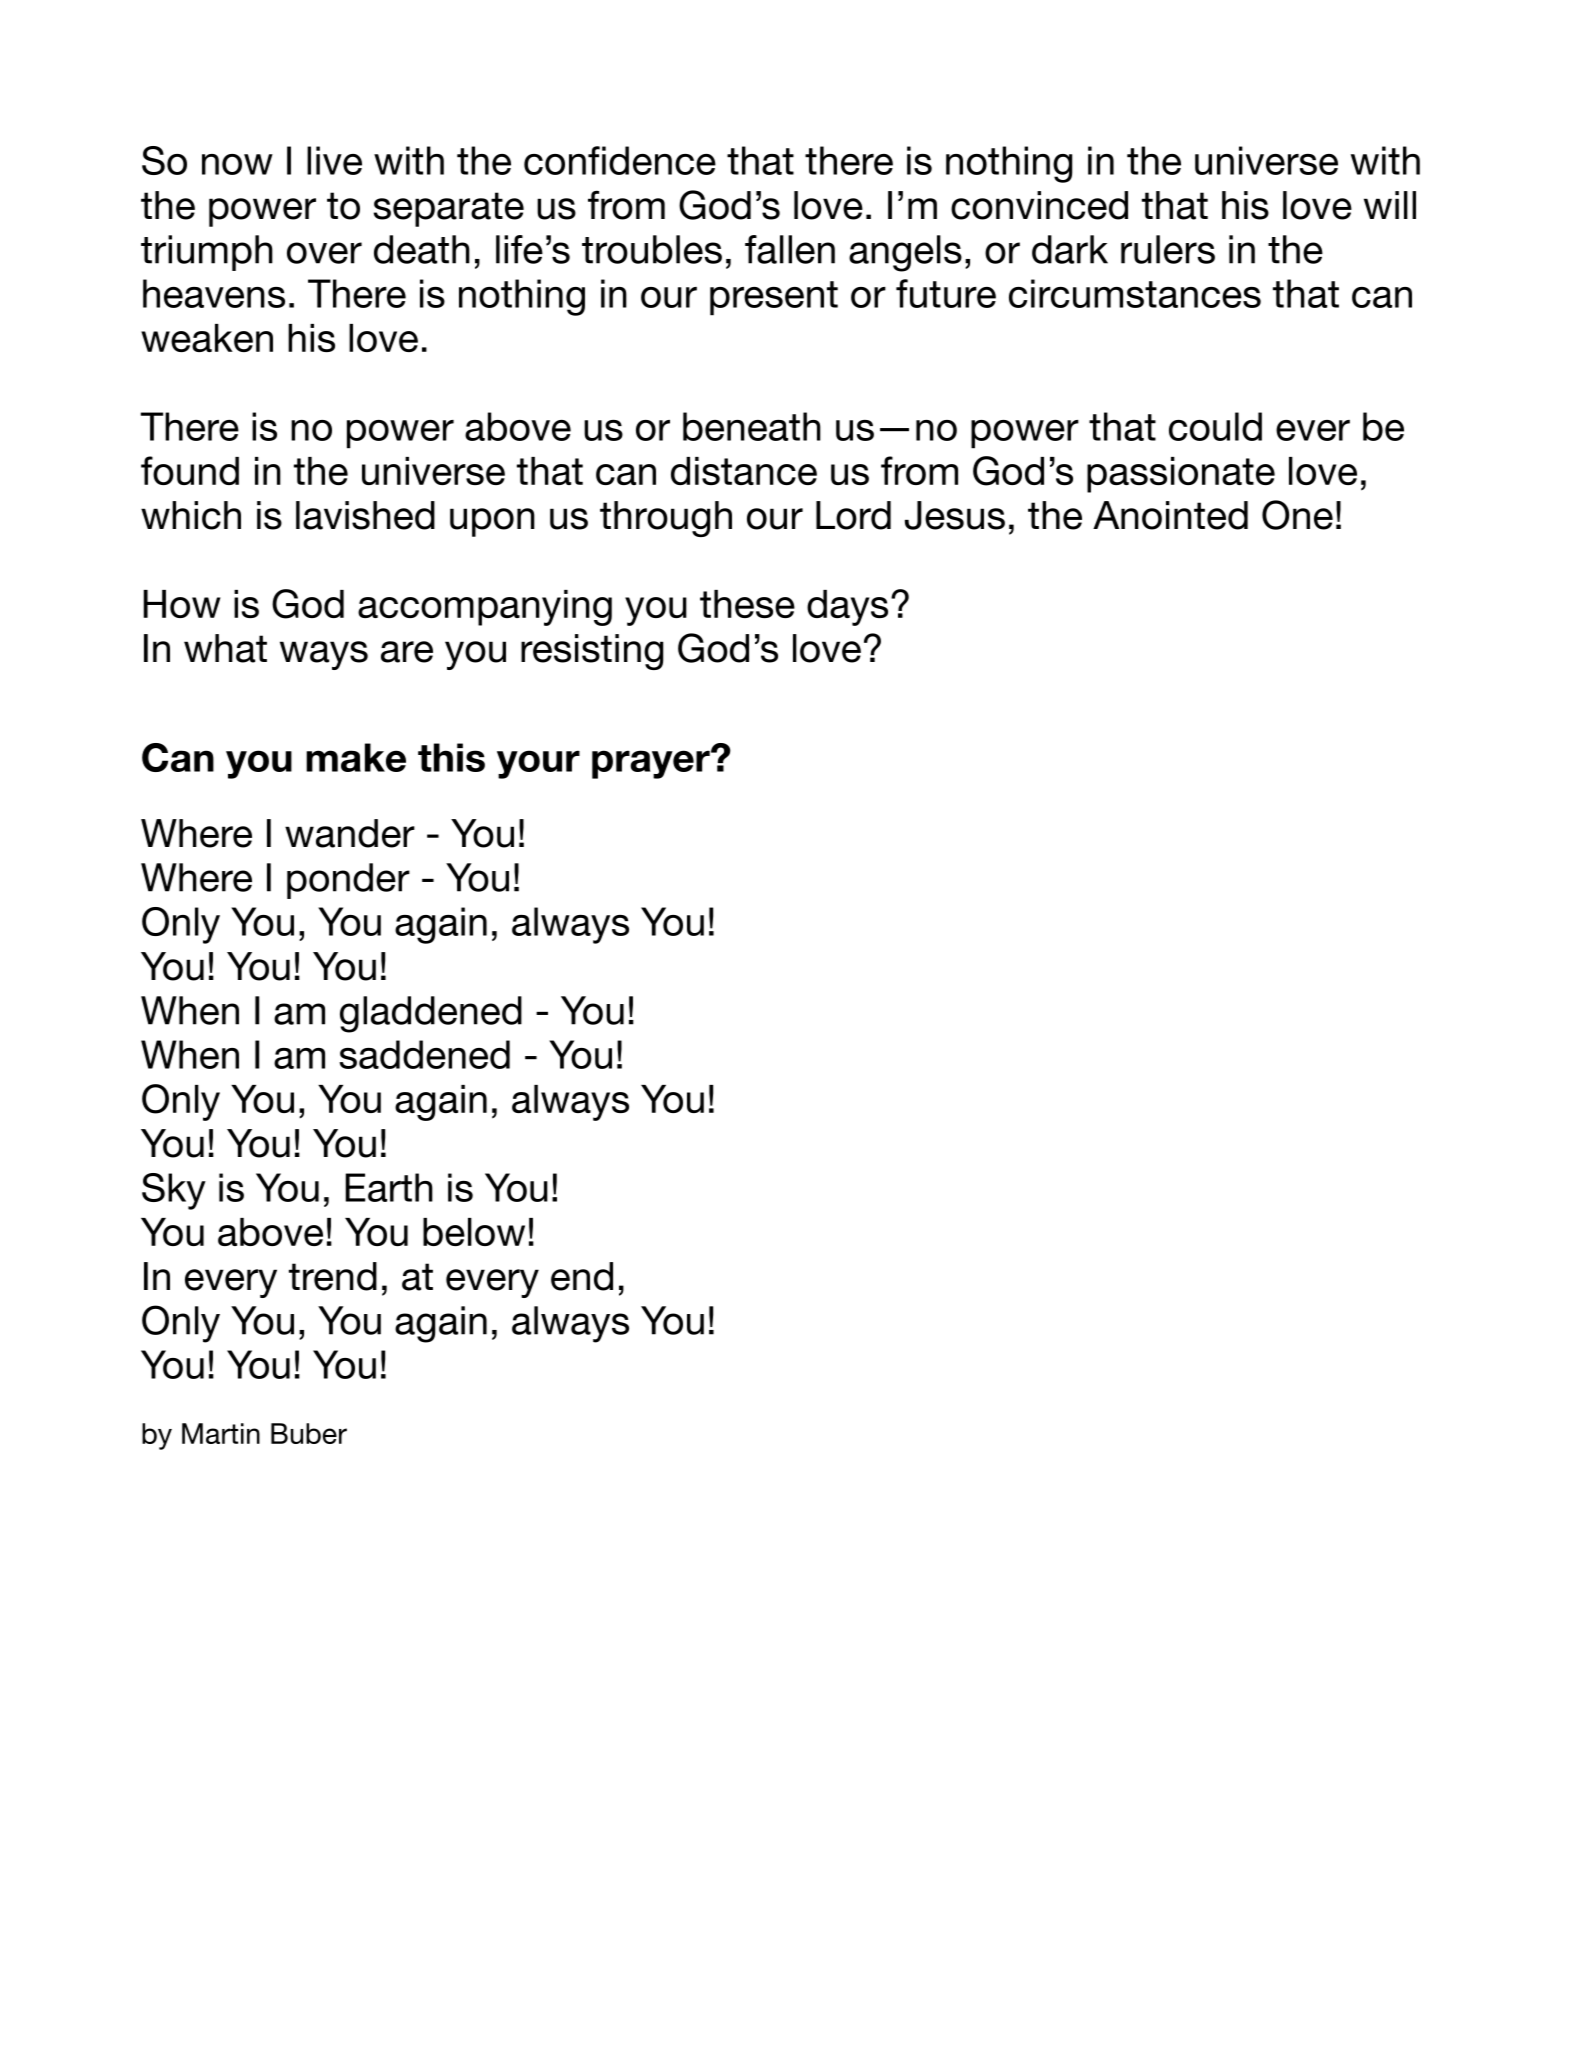 Image resolution: width=1595 pixels, height=2064 pixels. Describe the element at coordinates (334, 160) in the document. I see `live` at that location.
